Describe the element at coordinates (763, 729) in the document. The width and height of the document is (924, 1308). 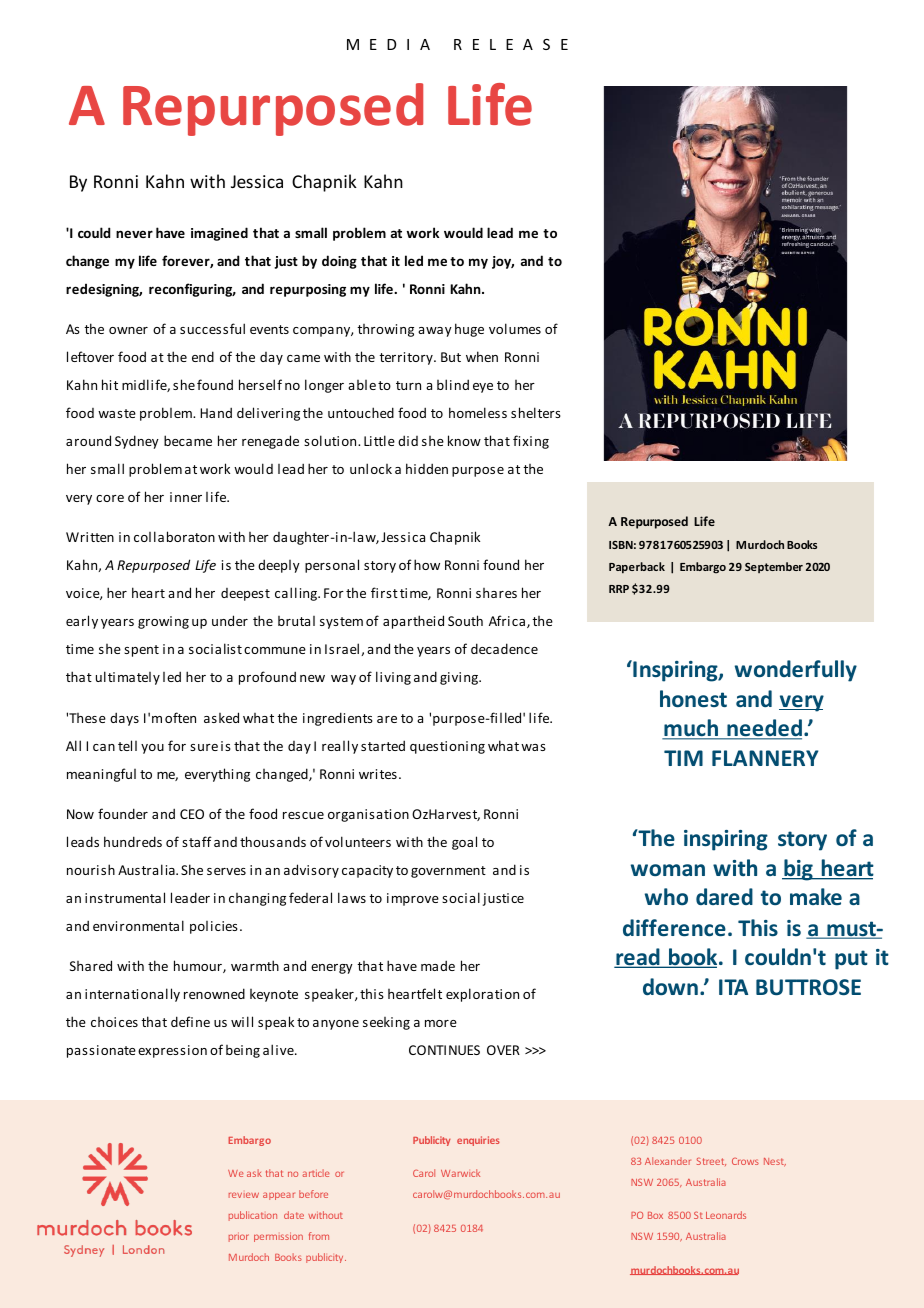
I see `needed` at that location.
